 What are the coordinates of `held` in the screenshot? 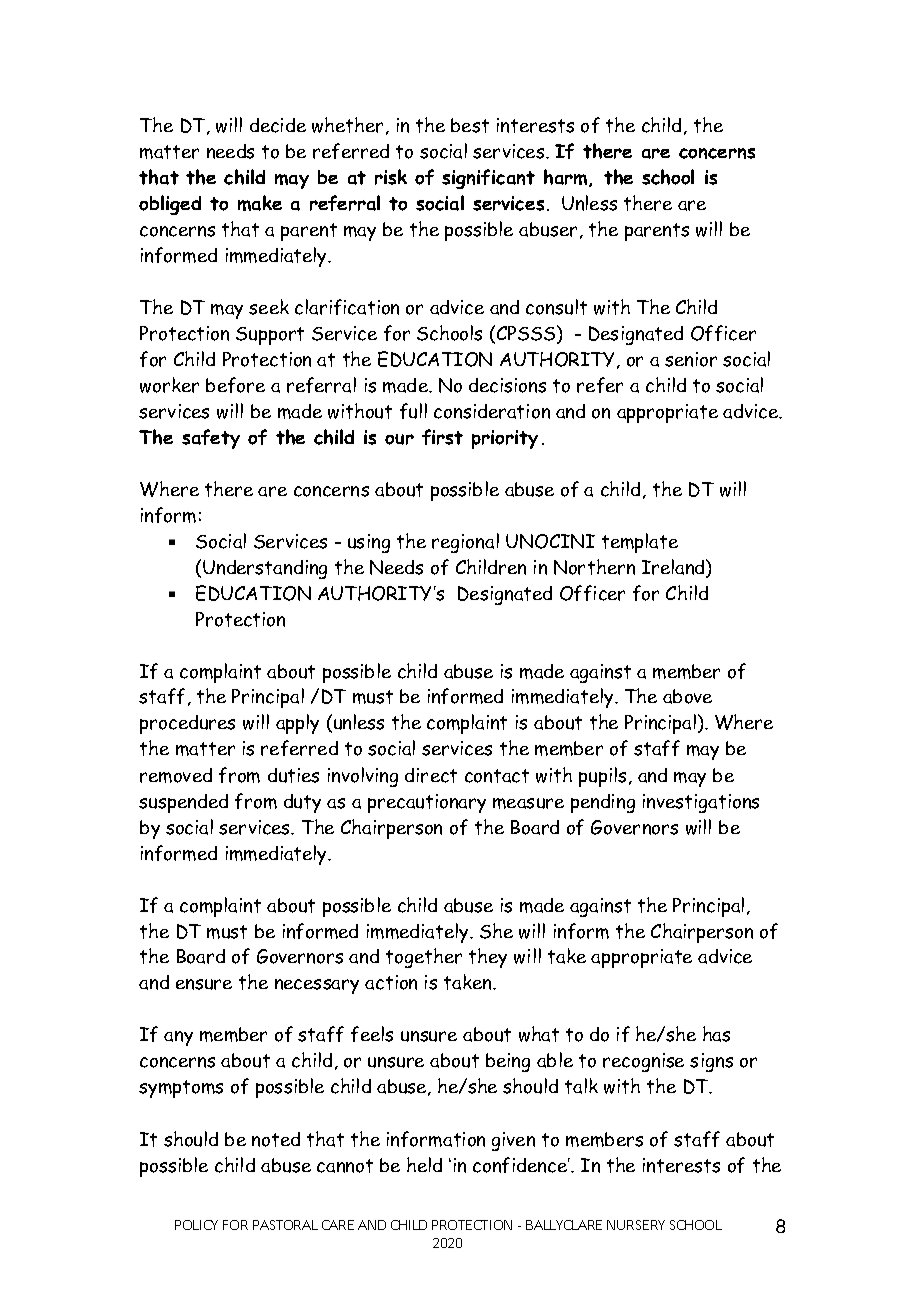 It's located at (424, 1164).
